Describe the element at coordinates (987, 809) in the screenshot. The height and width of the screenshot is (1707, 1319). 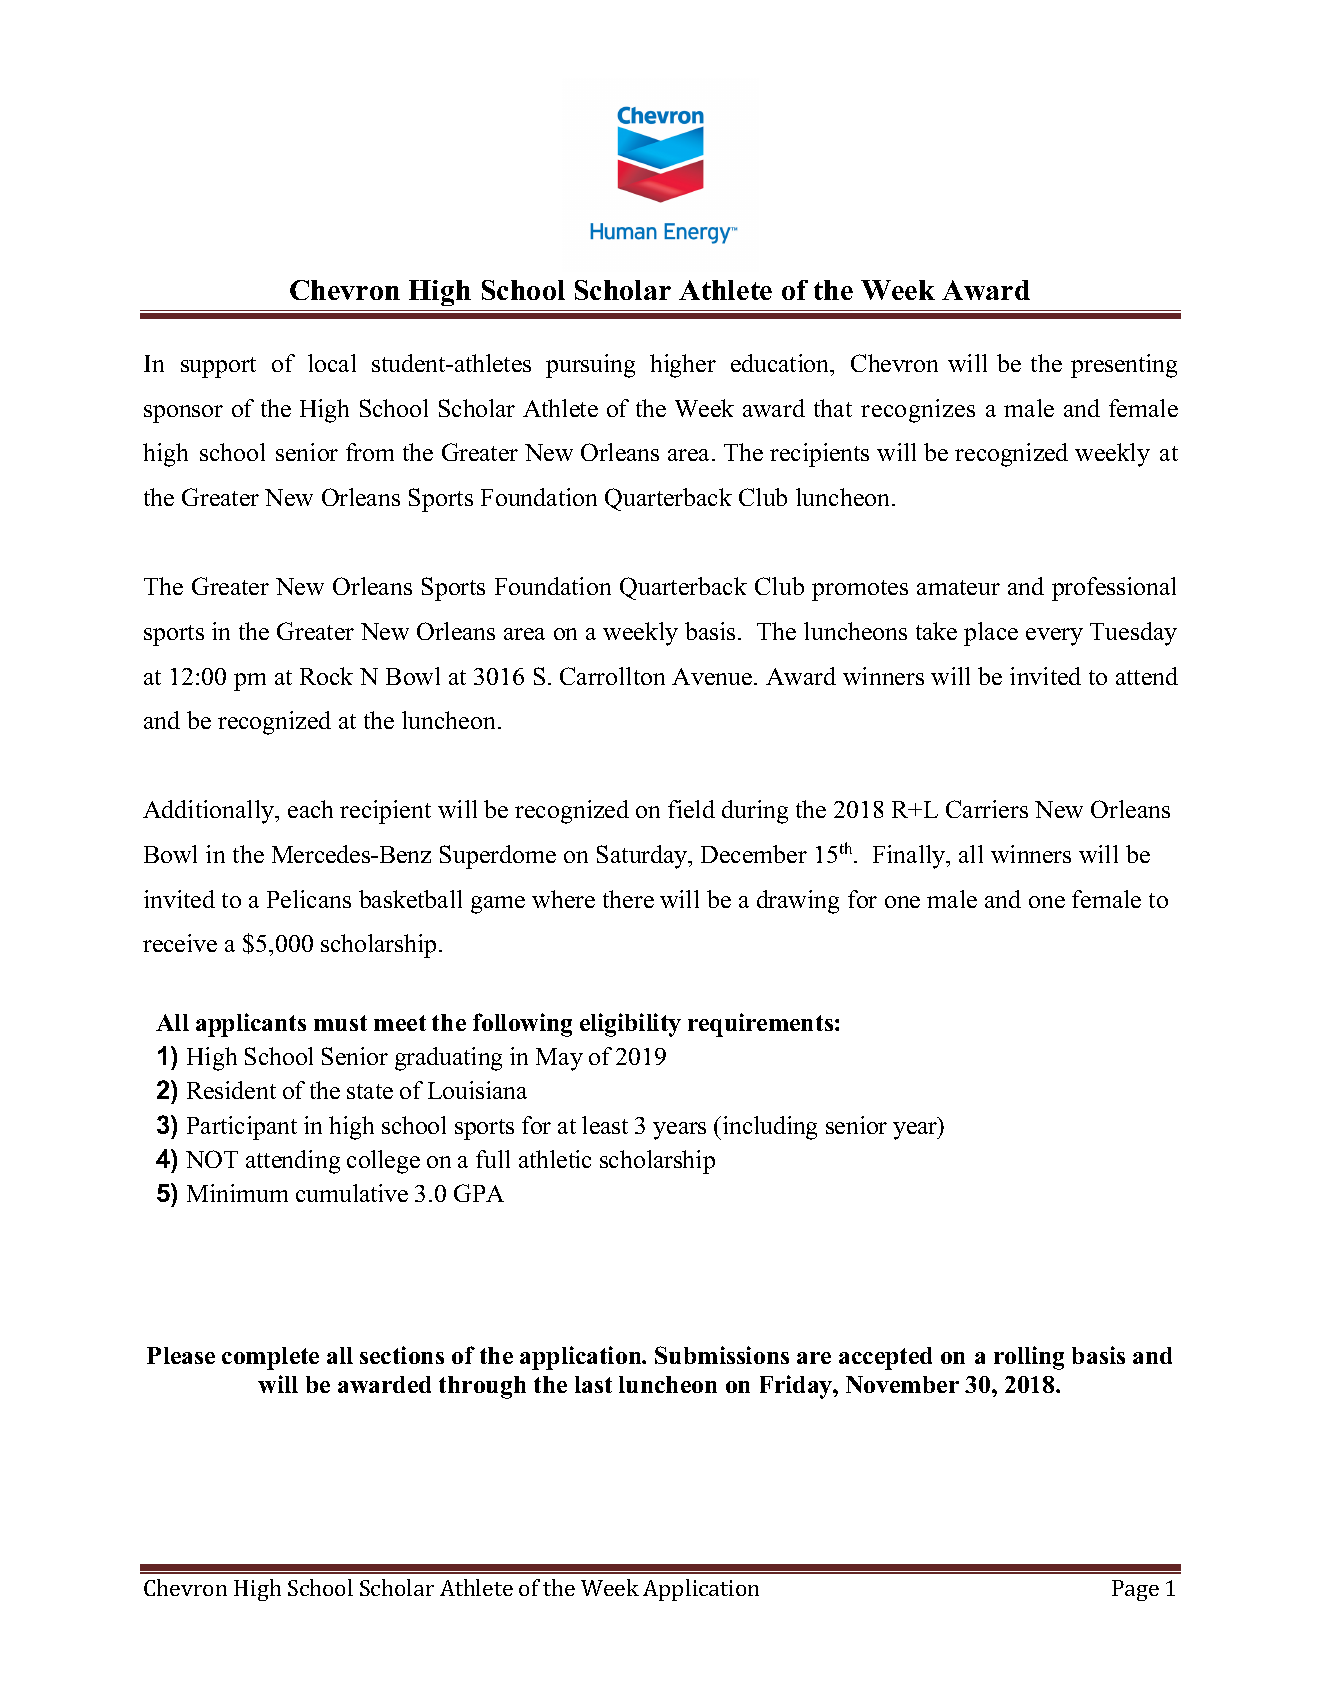
I see `Carriers` at that location.
